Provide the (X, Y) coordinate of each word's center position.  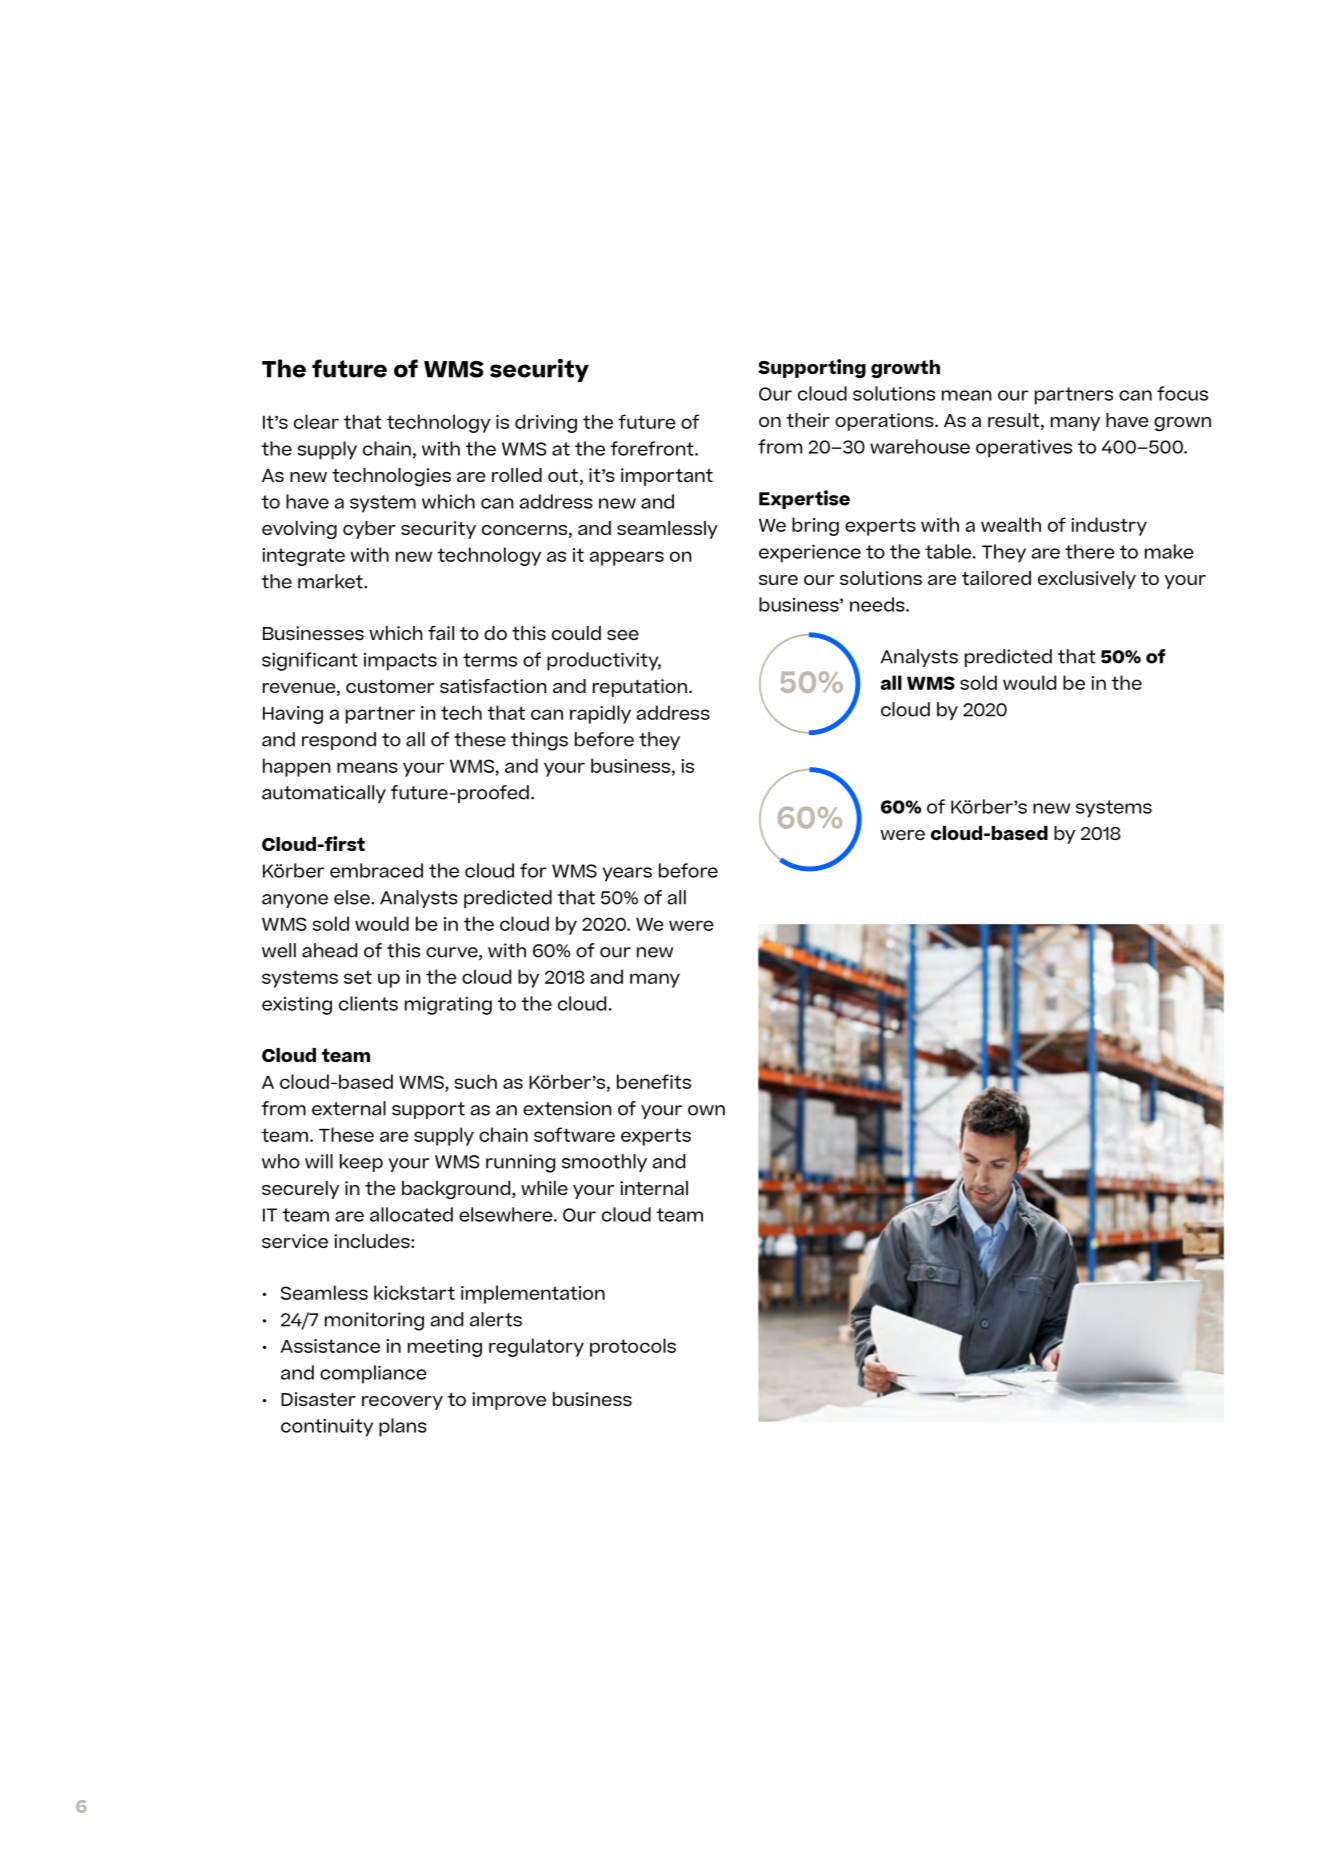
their (808, 420)
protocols (633, 1347)
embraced (376, 870)
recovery (402, 1403)
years (627, 874)
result (1013, 420)
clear (316, 421)
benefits (654, 1081)
